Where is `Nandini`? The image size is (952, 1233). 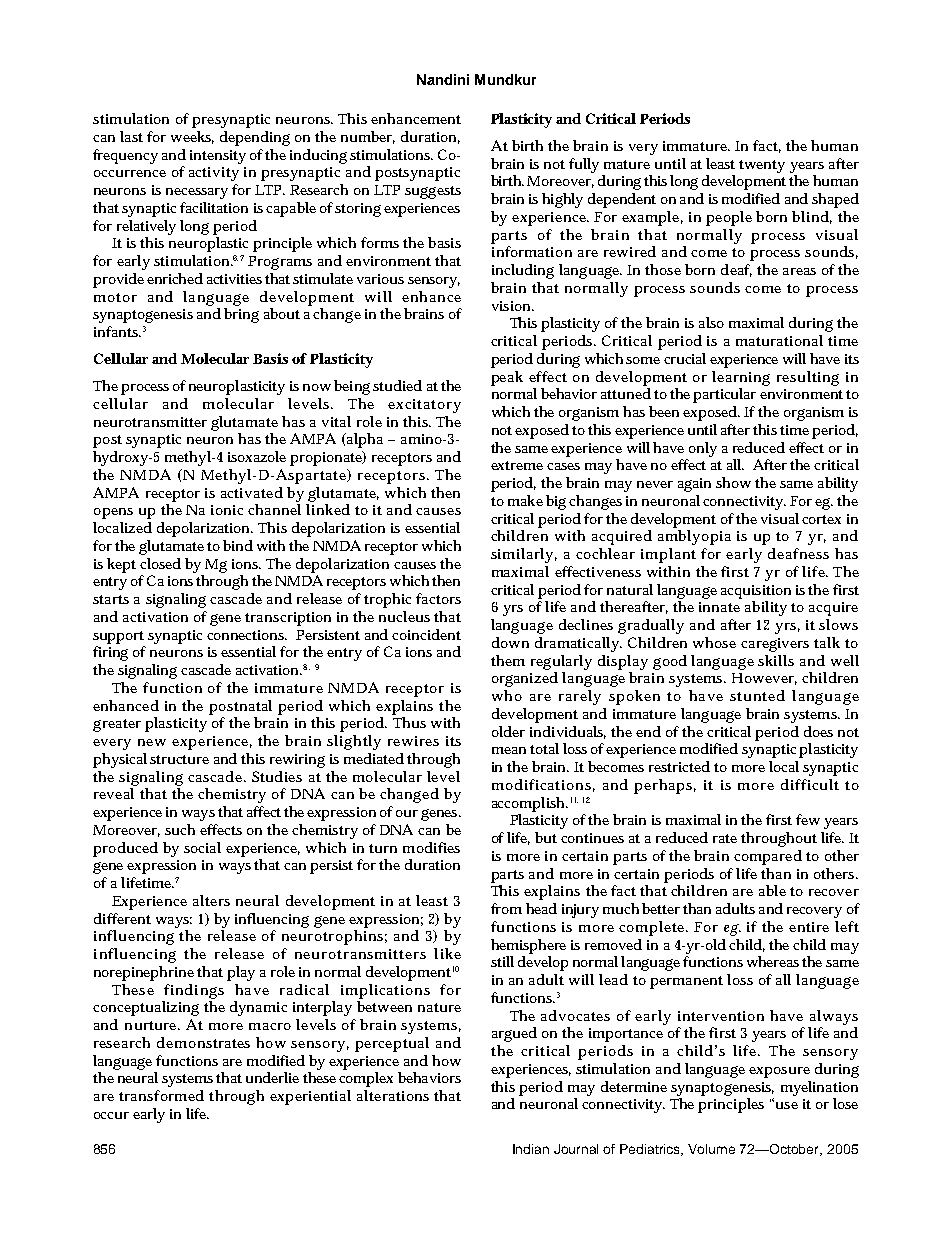 Nandini is located at coordinates (443, 79).
